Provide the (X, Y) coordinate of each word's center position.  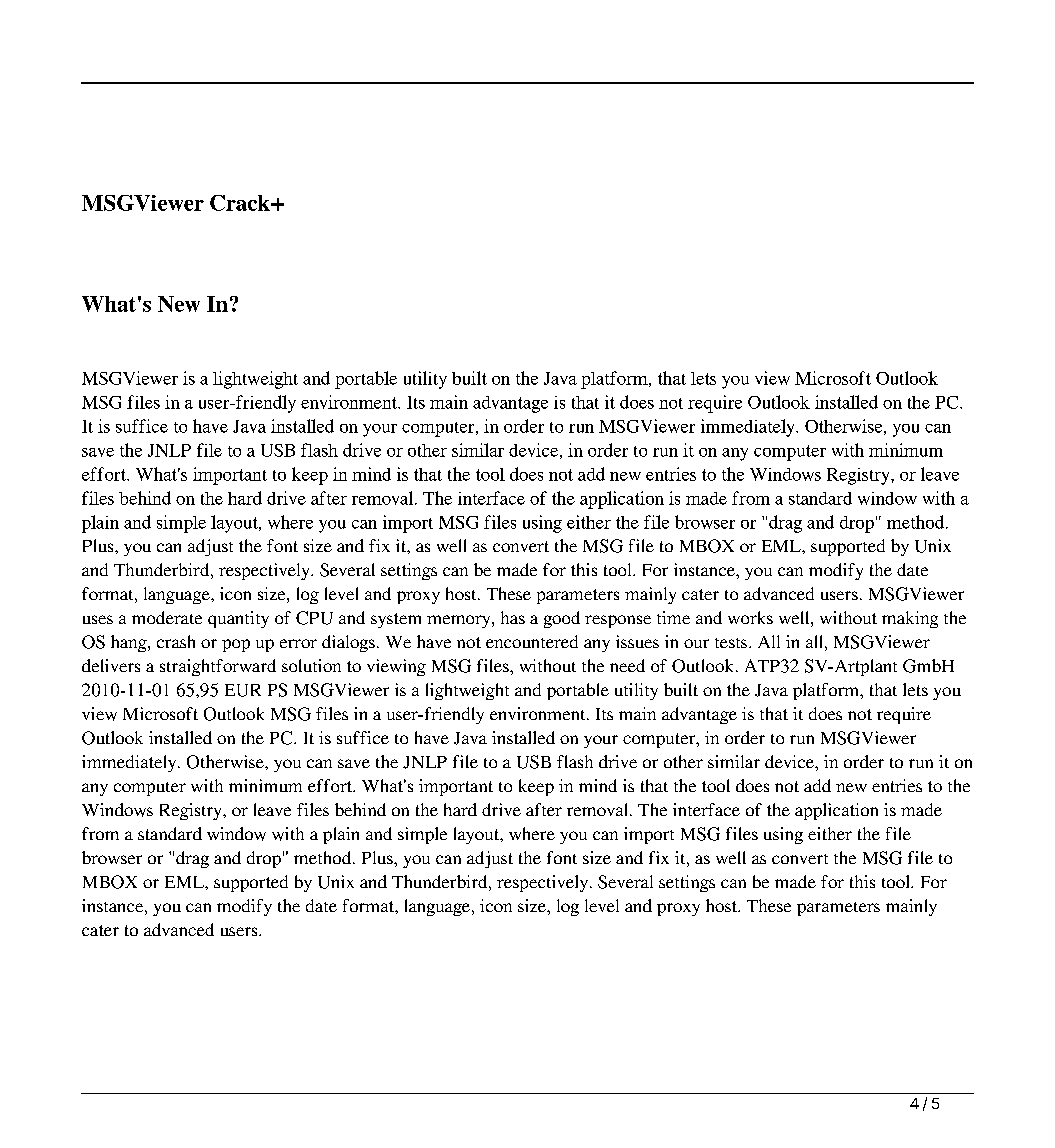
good (562, 619)
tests (731, 643)
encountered (532, 641)
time (673, 617)
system (396, 620)
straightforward (218, 667)
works (750, 617)
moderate (167, 617)
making (910, 619)
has (513, 617)
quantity (238, 619)
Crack (241, 203)
